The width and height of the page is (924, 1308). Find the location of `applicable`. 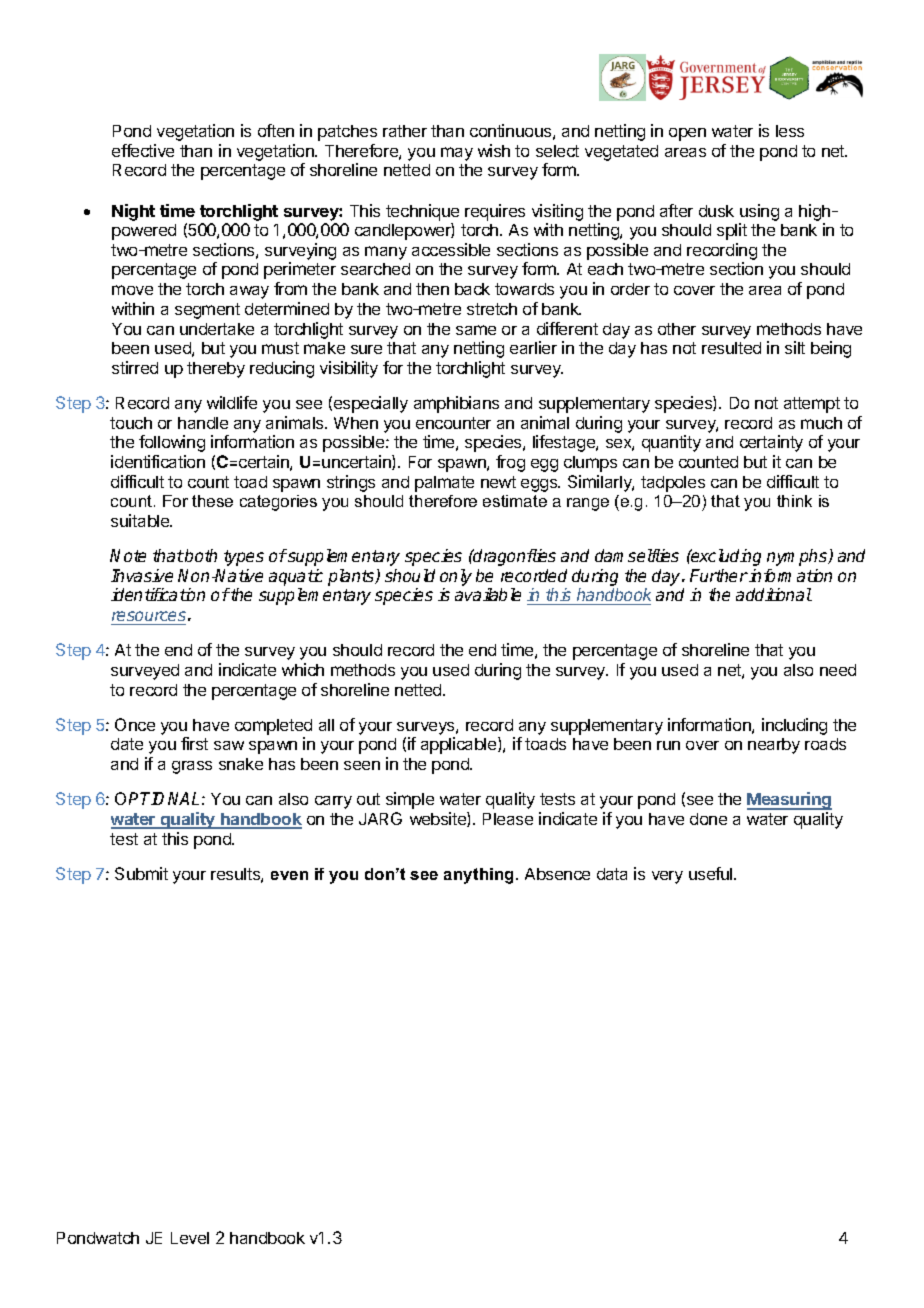

applicable is located at coordinates (460, 745).
